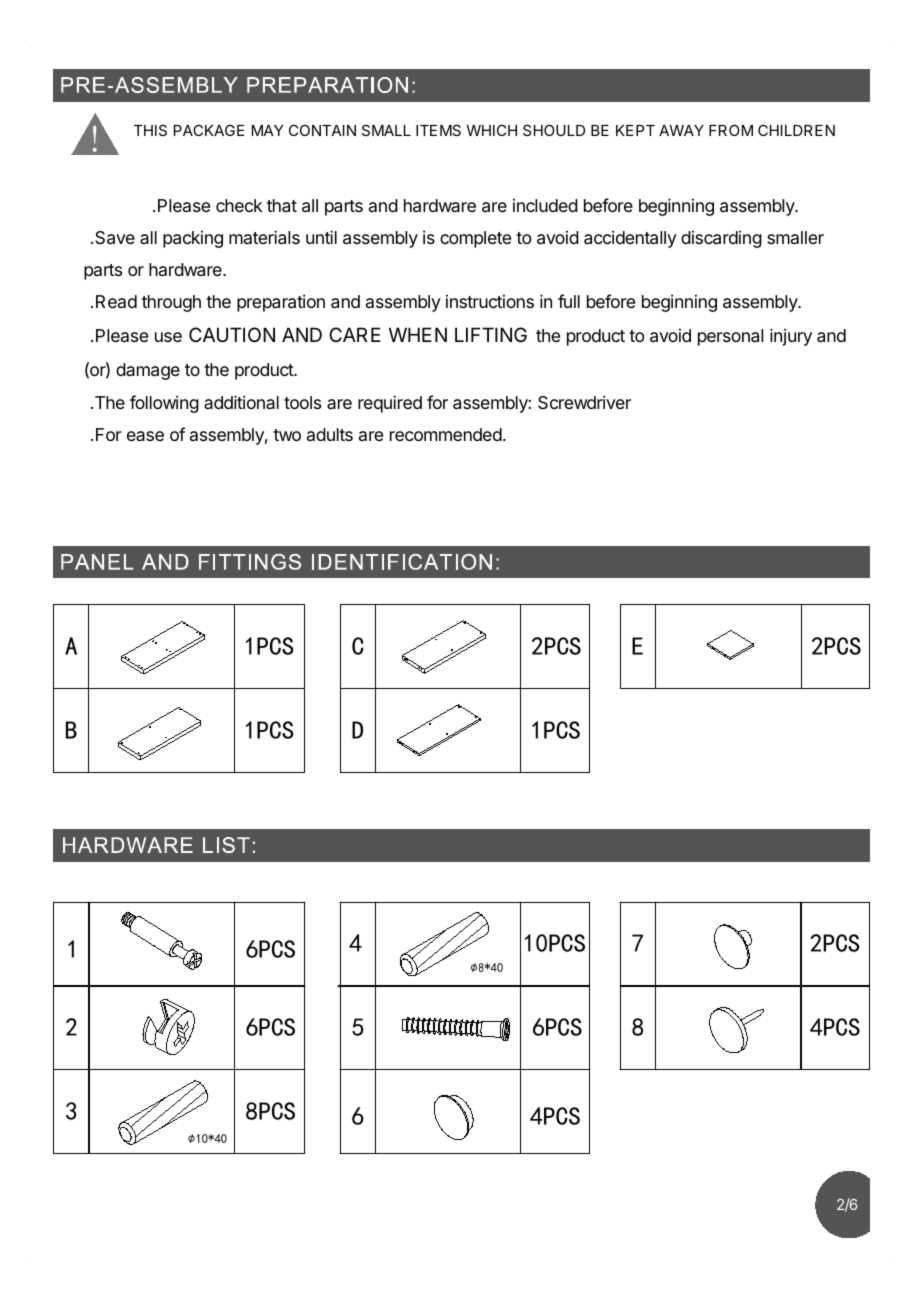 This screenshot has width=924, height=1308. Describe the element at coordinates (731, 130) in the screenshot. I see `FROM` at that location.
